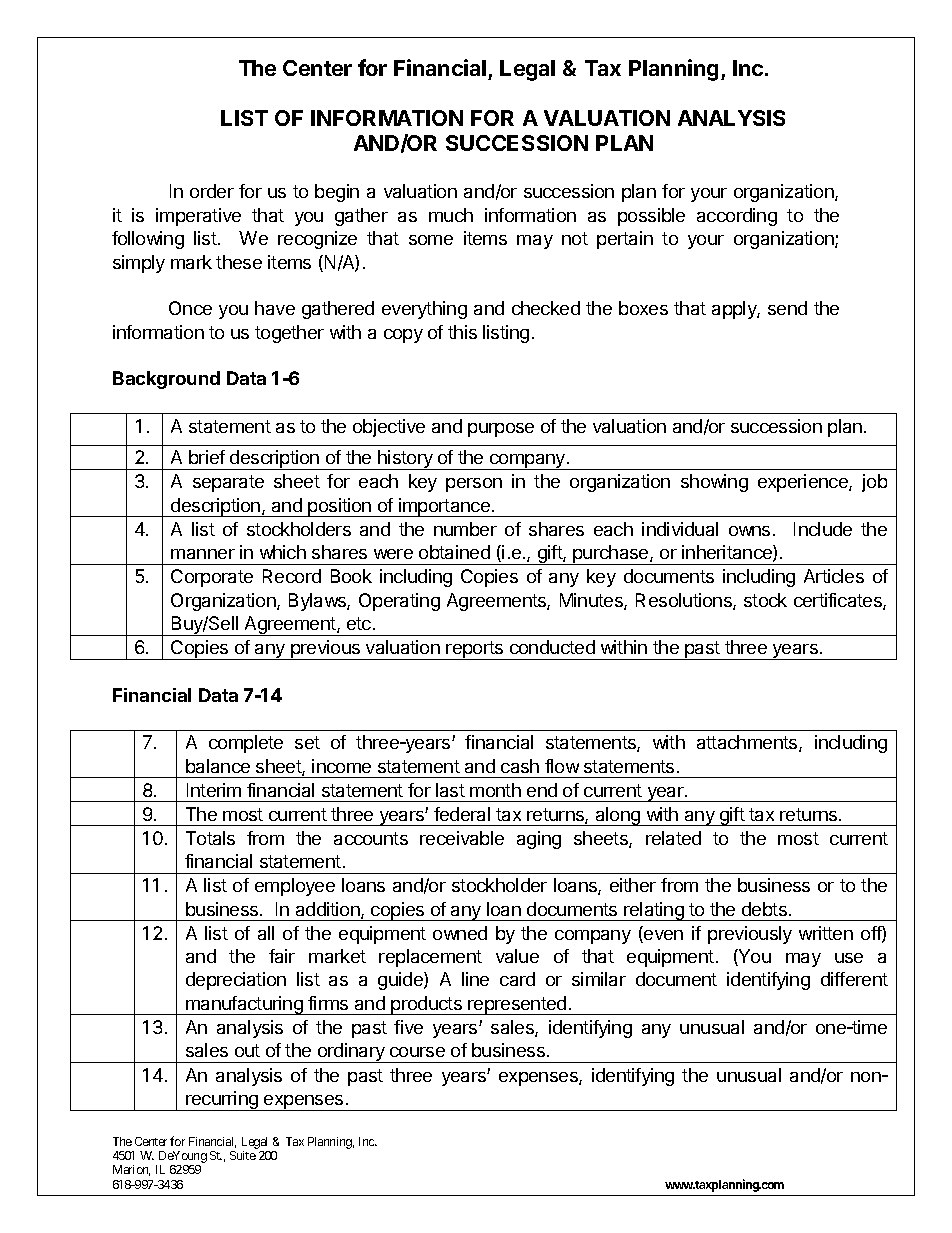  What do you see at coordinates (198, 217) in the screenshot?
I see `imperative` at bounding box center [198, 217].
